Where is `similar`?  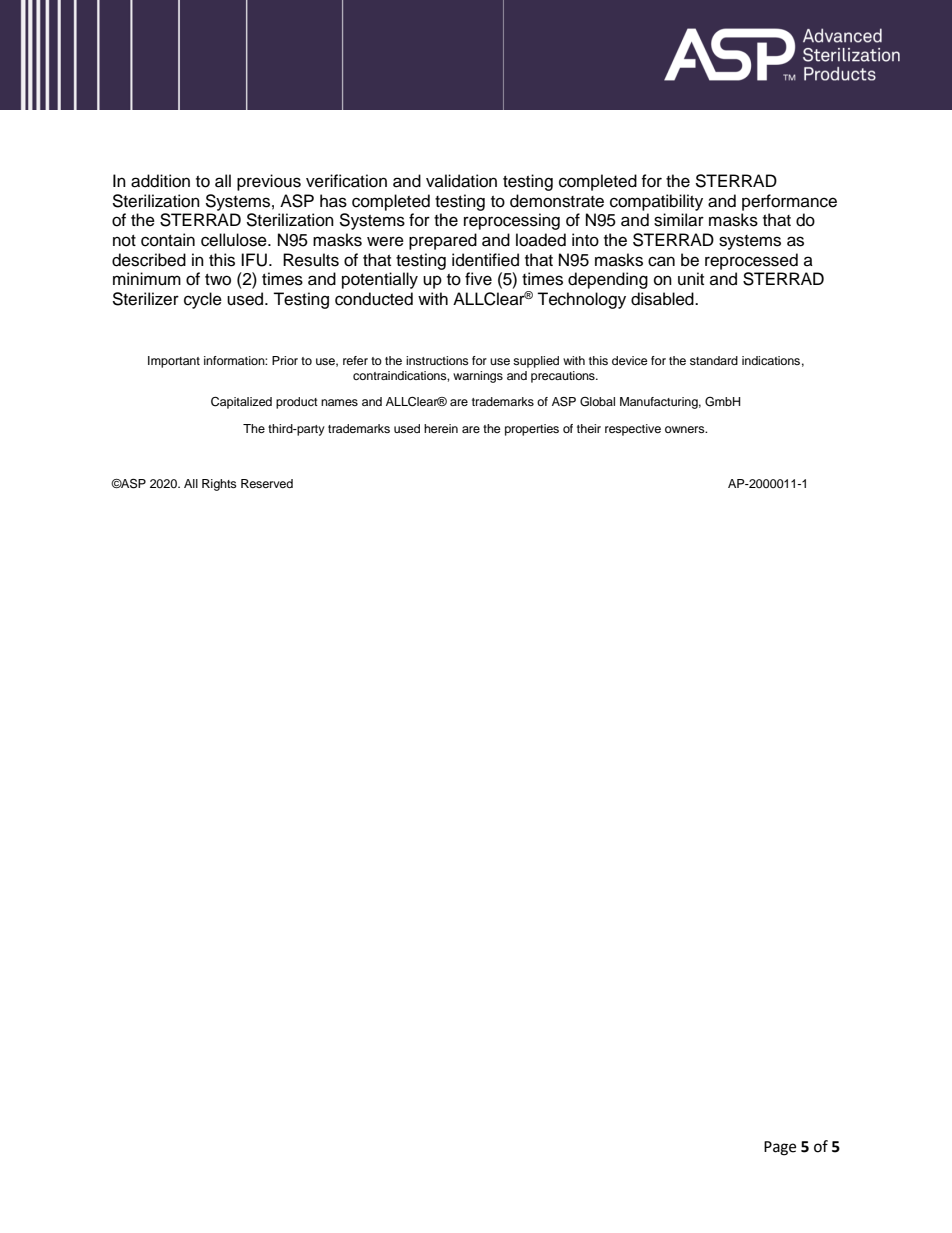 similar is located at coordinates (679, 220).
